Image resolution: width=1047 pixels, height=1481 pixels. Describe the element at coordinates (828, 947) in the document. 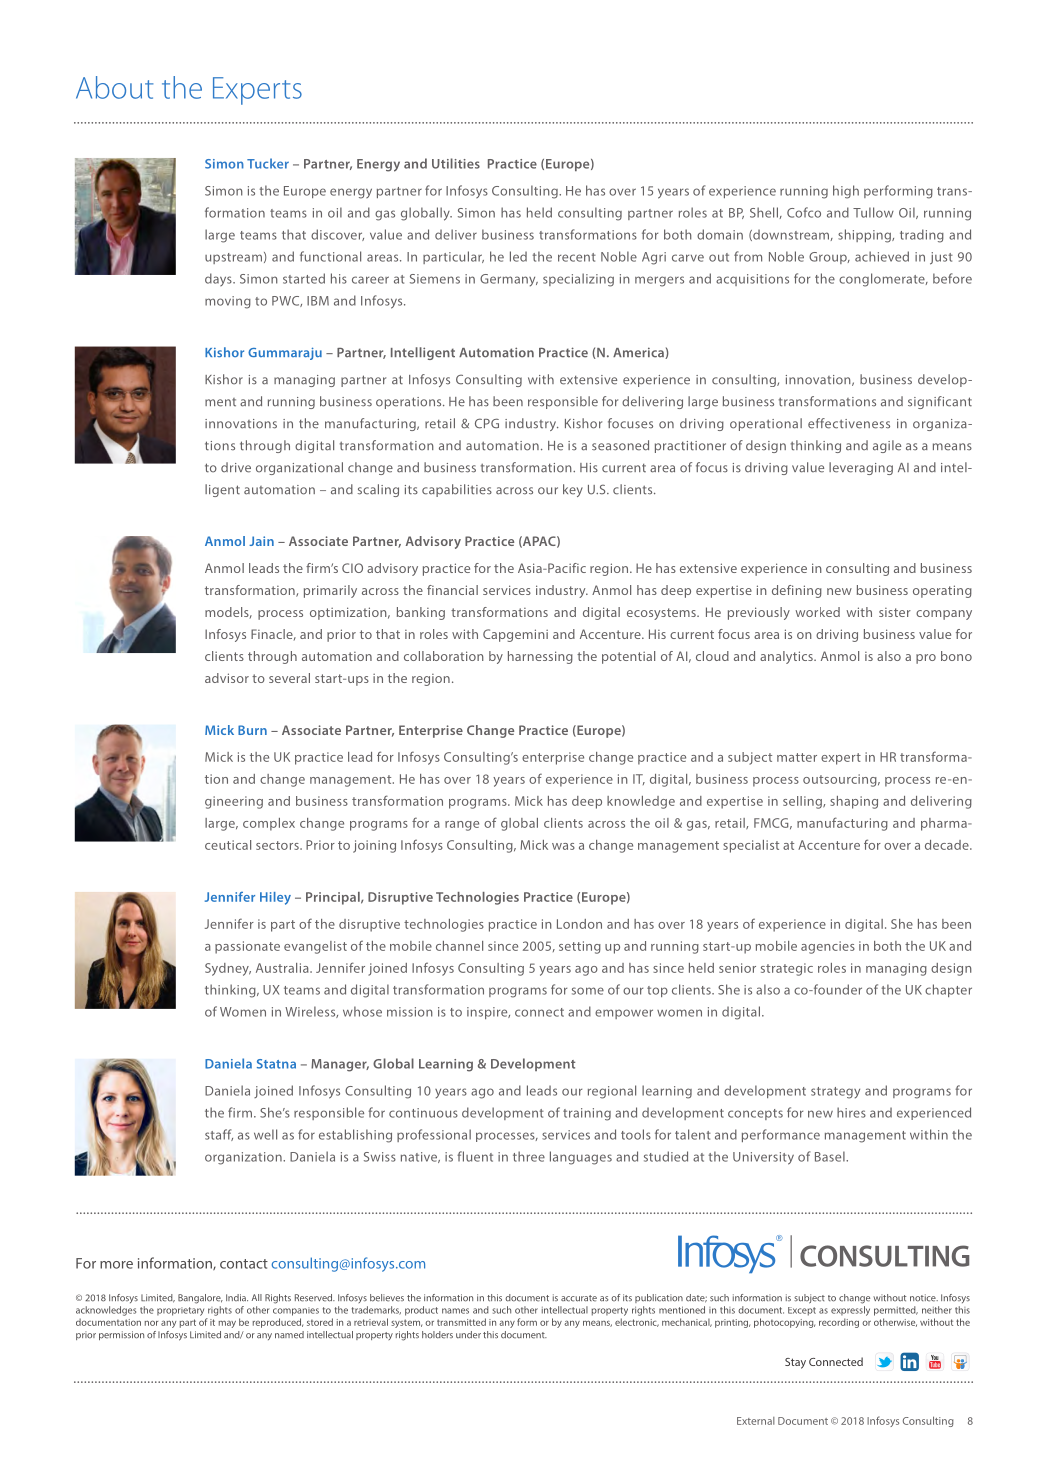

I see `agencies` at that location.
